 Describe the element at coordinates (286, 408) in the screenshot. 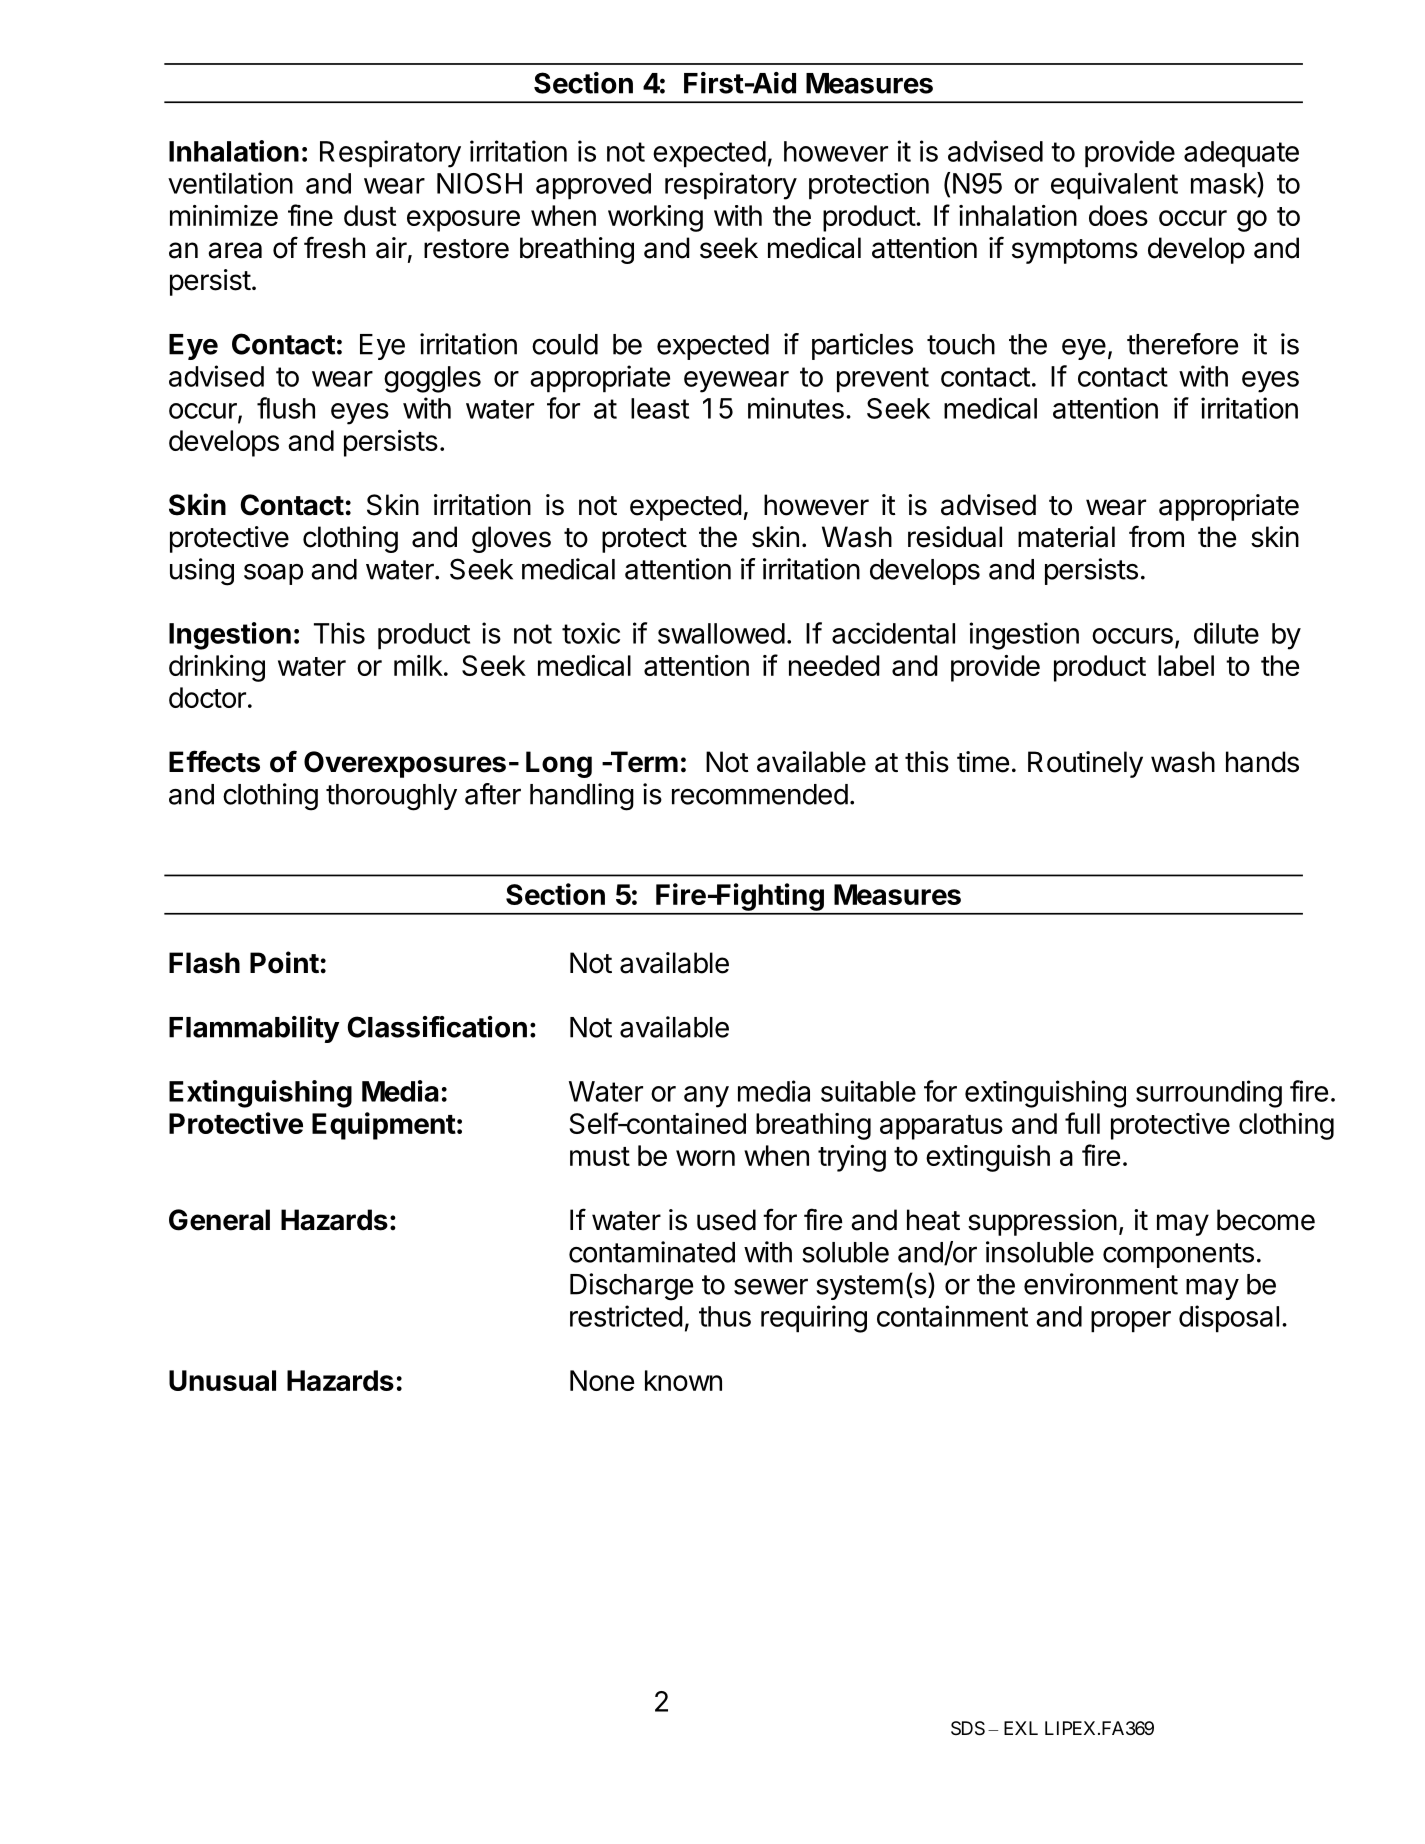

I see `flush` at that location.
